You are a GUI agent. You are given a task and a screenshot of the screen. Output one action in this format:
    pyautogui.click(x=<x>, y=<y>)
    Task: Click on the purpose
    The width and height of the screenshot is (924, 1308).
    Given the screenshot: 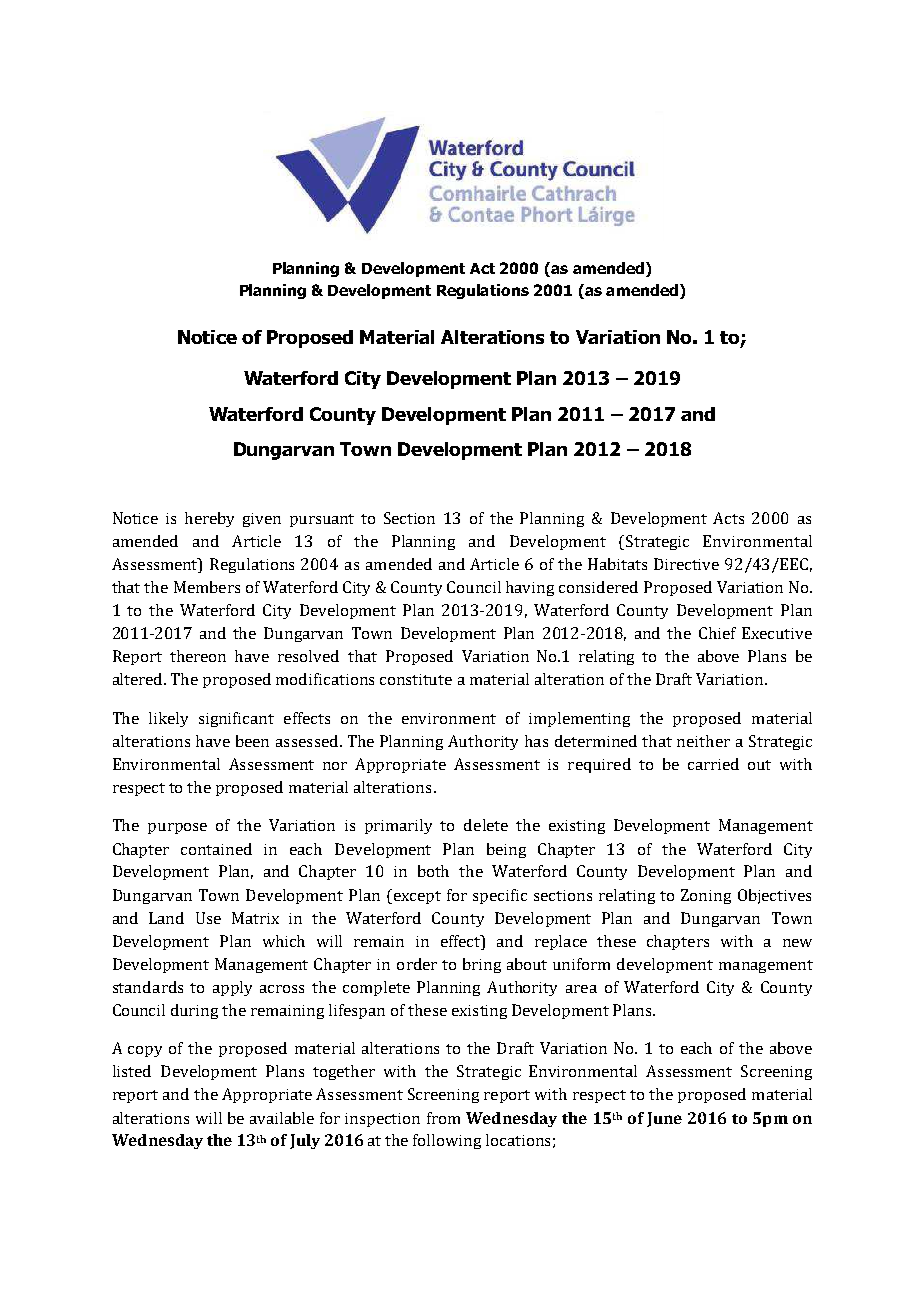 What is the action you would take?
    pyautogui.click(x=177, y=828)
